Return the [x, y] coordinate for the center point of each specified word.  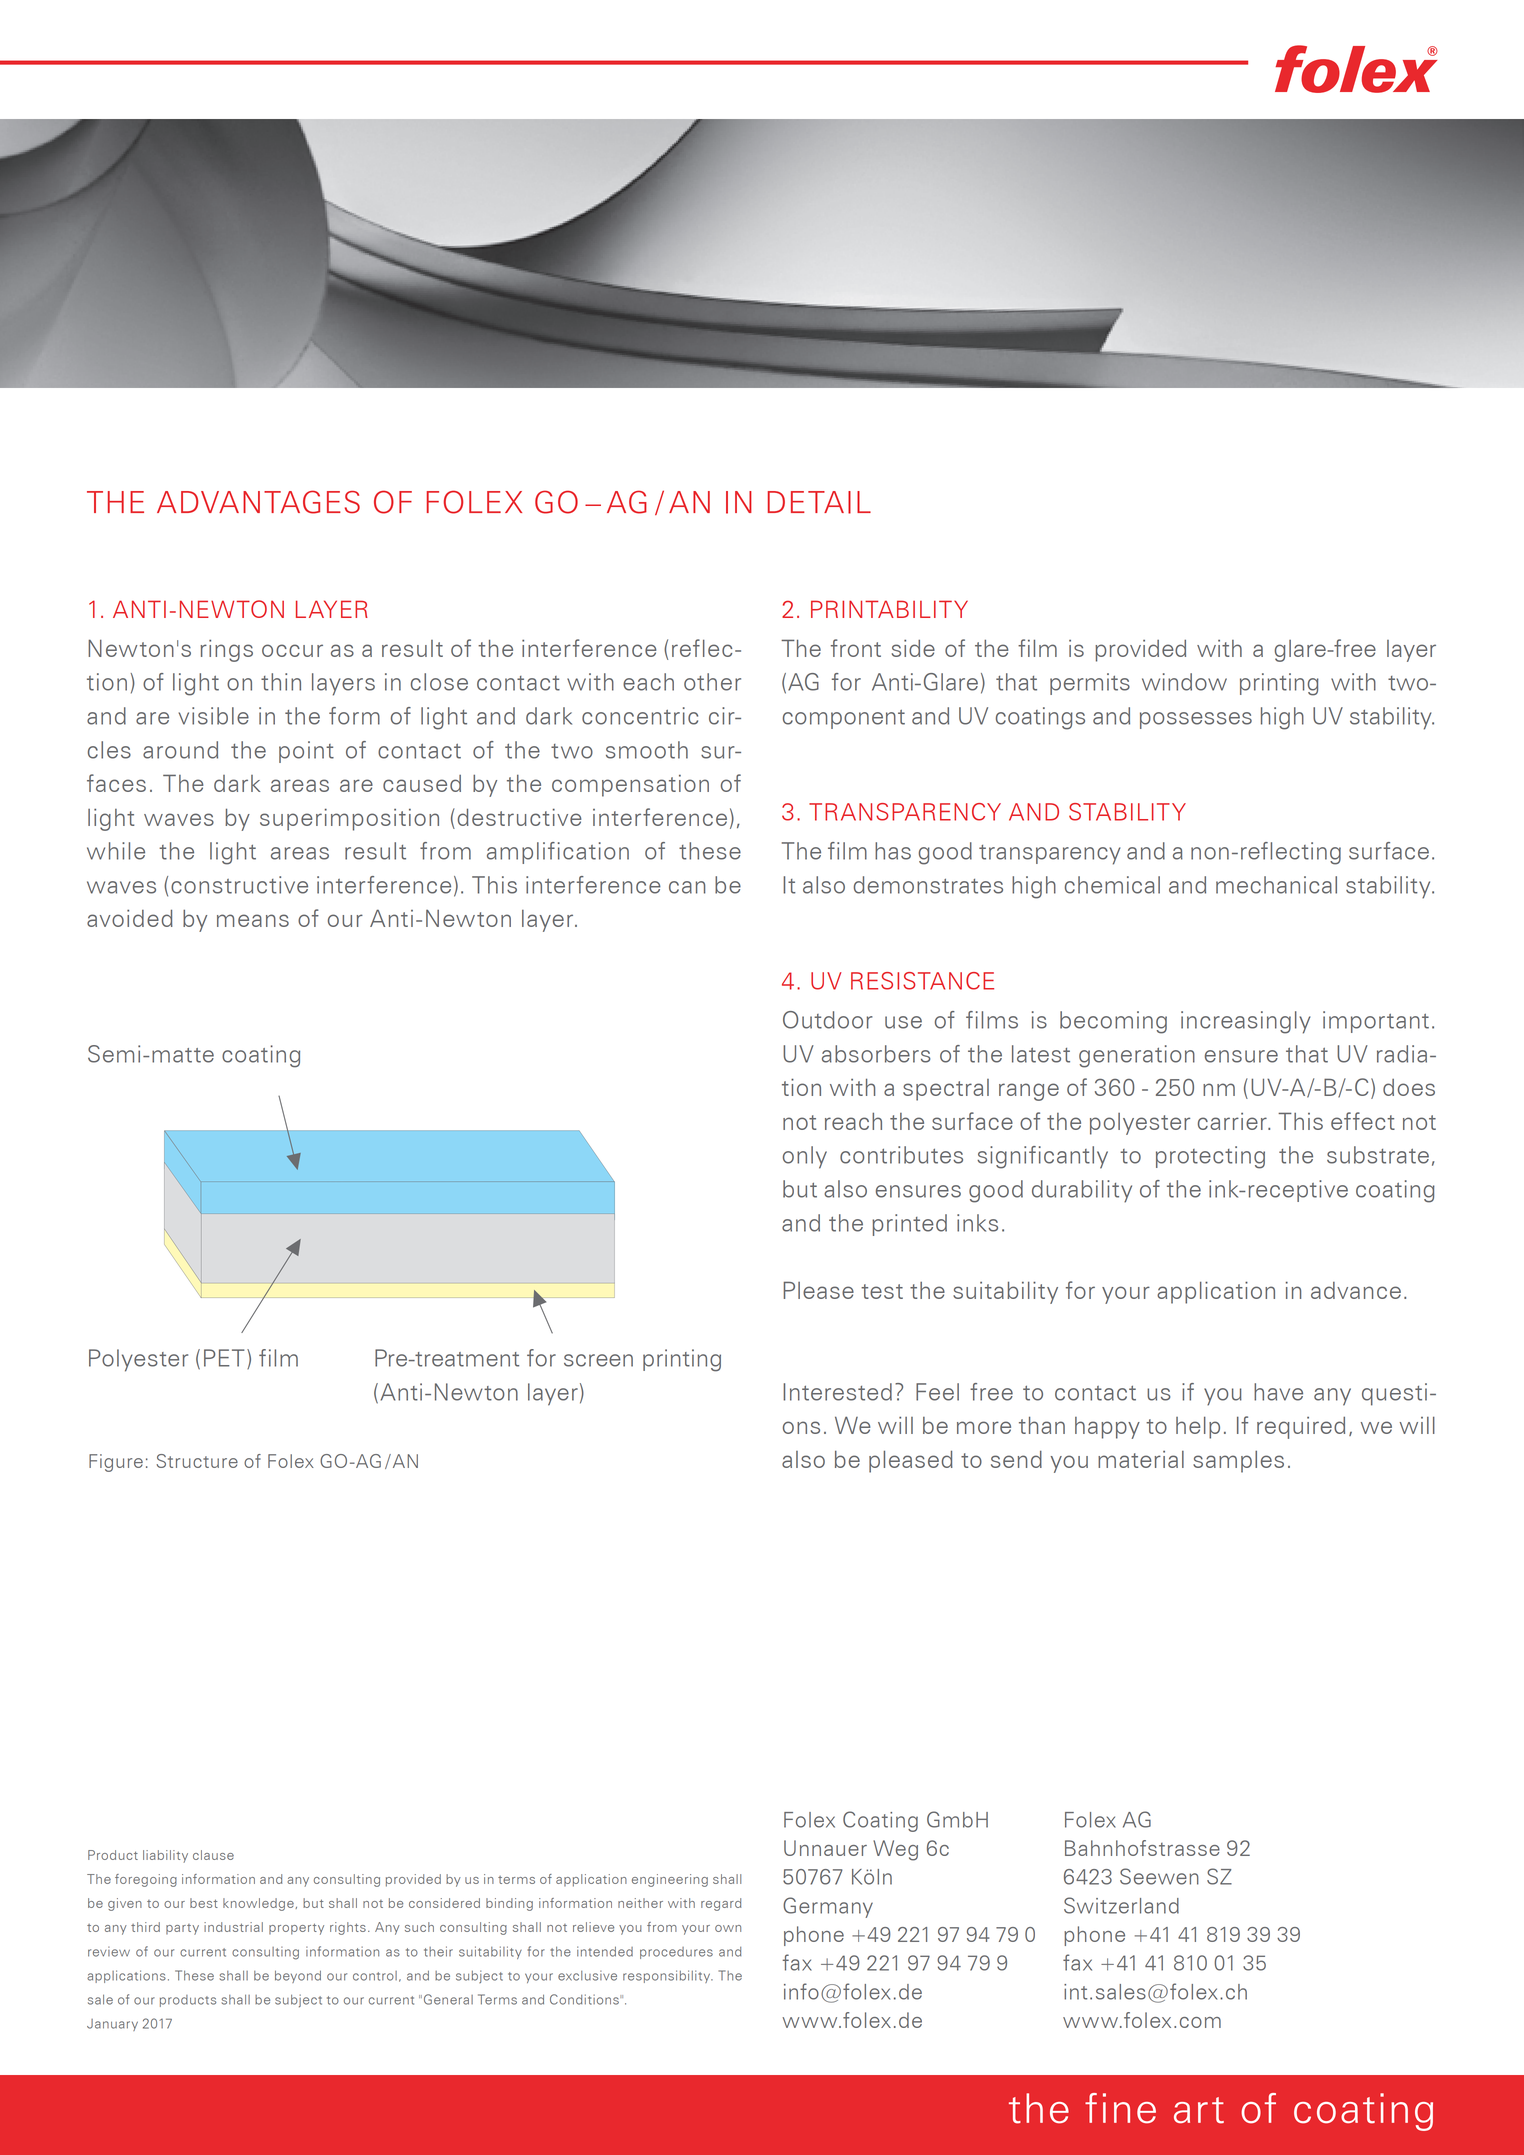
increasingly [1245, 1022]
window [1184, 682]
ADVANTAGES [258, 502]
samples [1238, 1462]
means [253, 920]
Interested [837, 1392]
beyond [298, 1976]
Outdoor [828, 1020]
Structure [197, 1461]
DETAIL [819, 502]
